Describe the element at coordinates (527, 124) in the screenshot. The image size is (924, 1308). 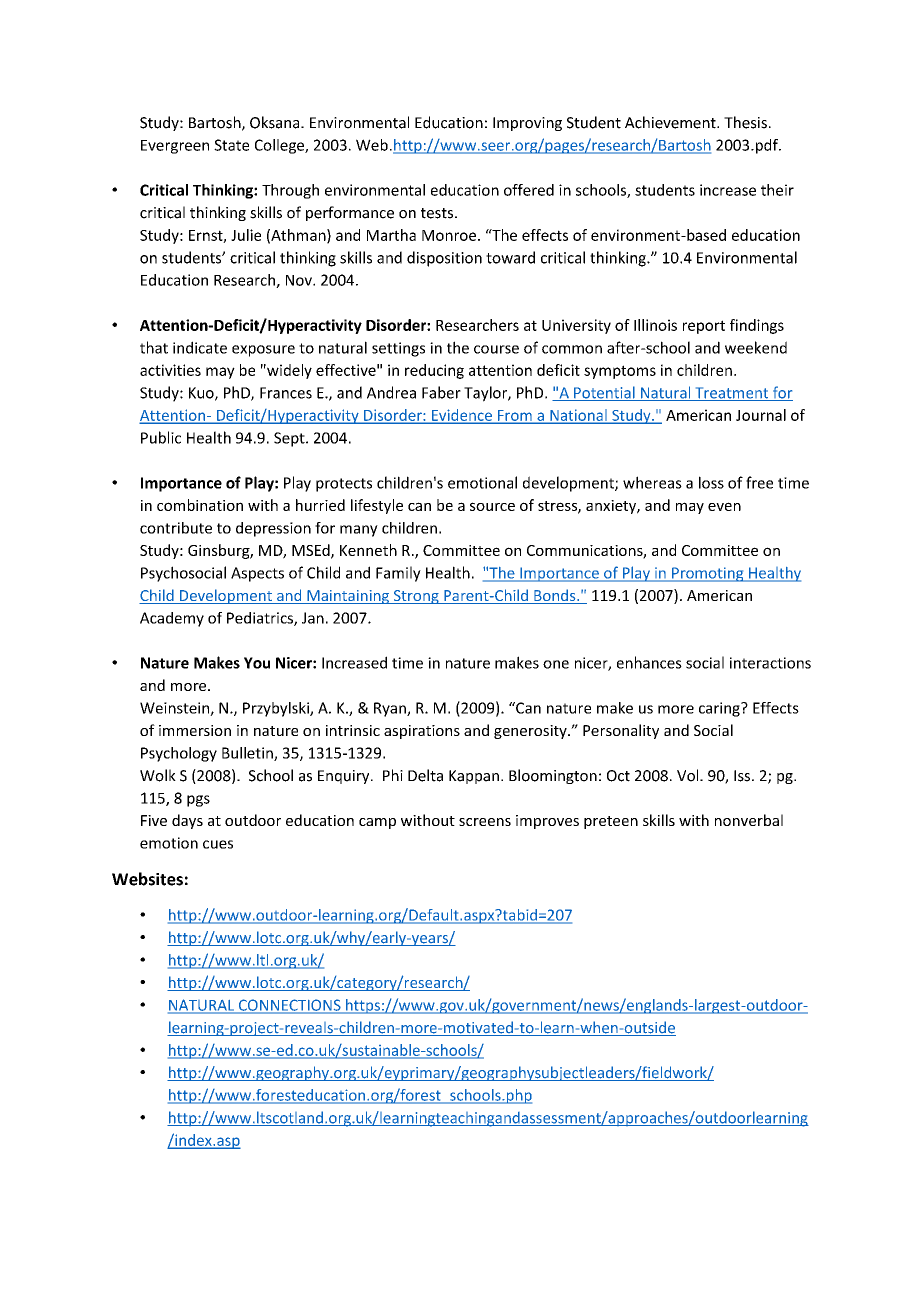
I see `Improving` at that location.
